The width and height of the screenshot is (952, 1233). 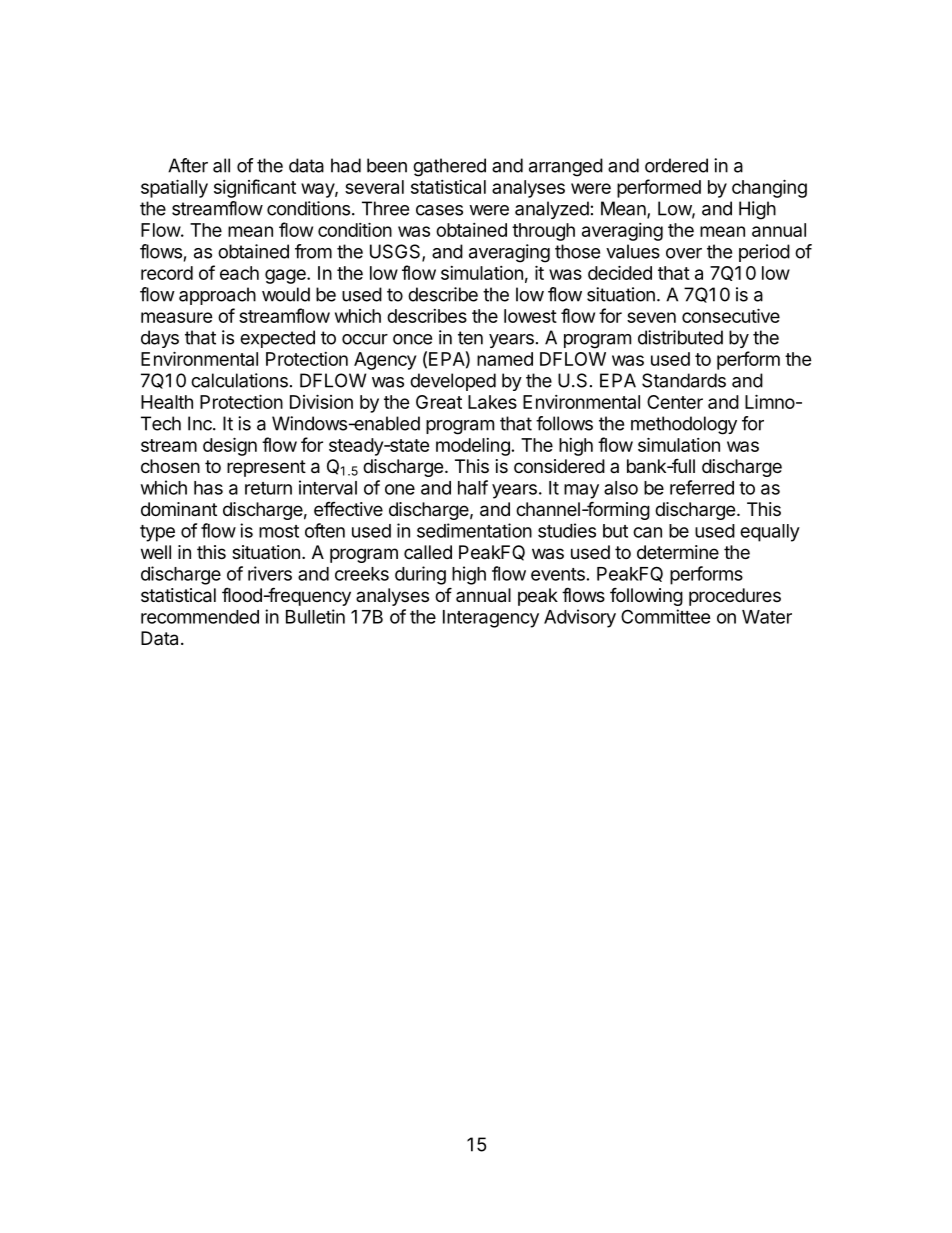 I want to click on gathered, so click(x=449, y=167).
